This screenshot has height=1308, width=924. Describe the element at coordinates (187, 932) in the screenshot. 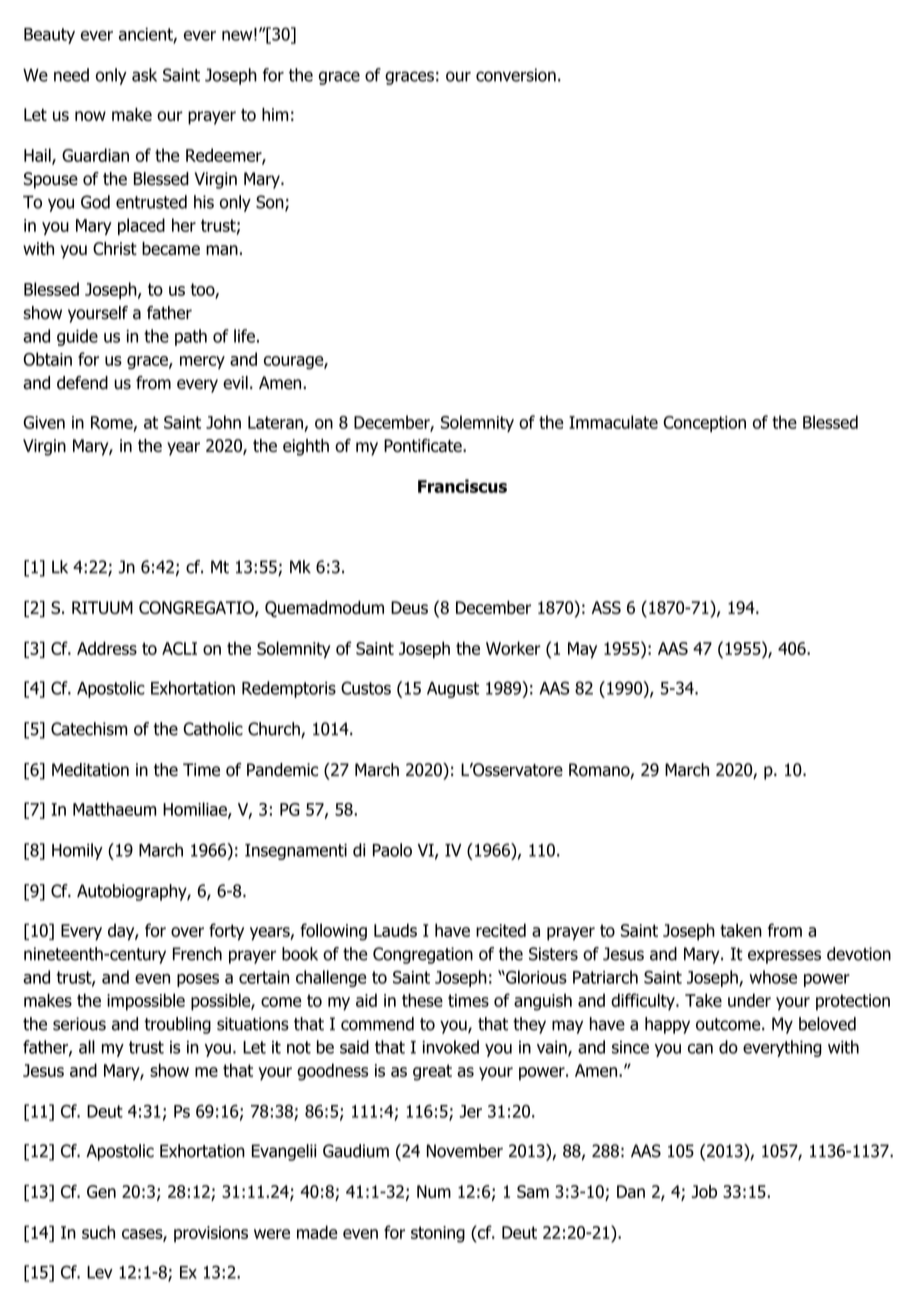

I see `over` at that location.
